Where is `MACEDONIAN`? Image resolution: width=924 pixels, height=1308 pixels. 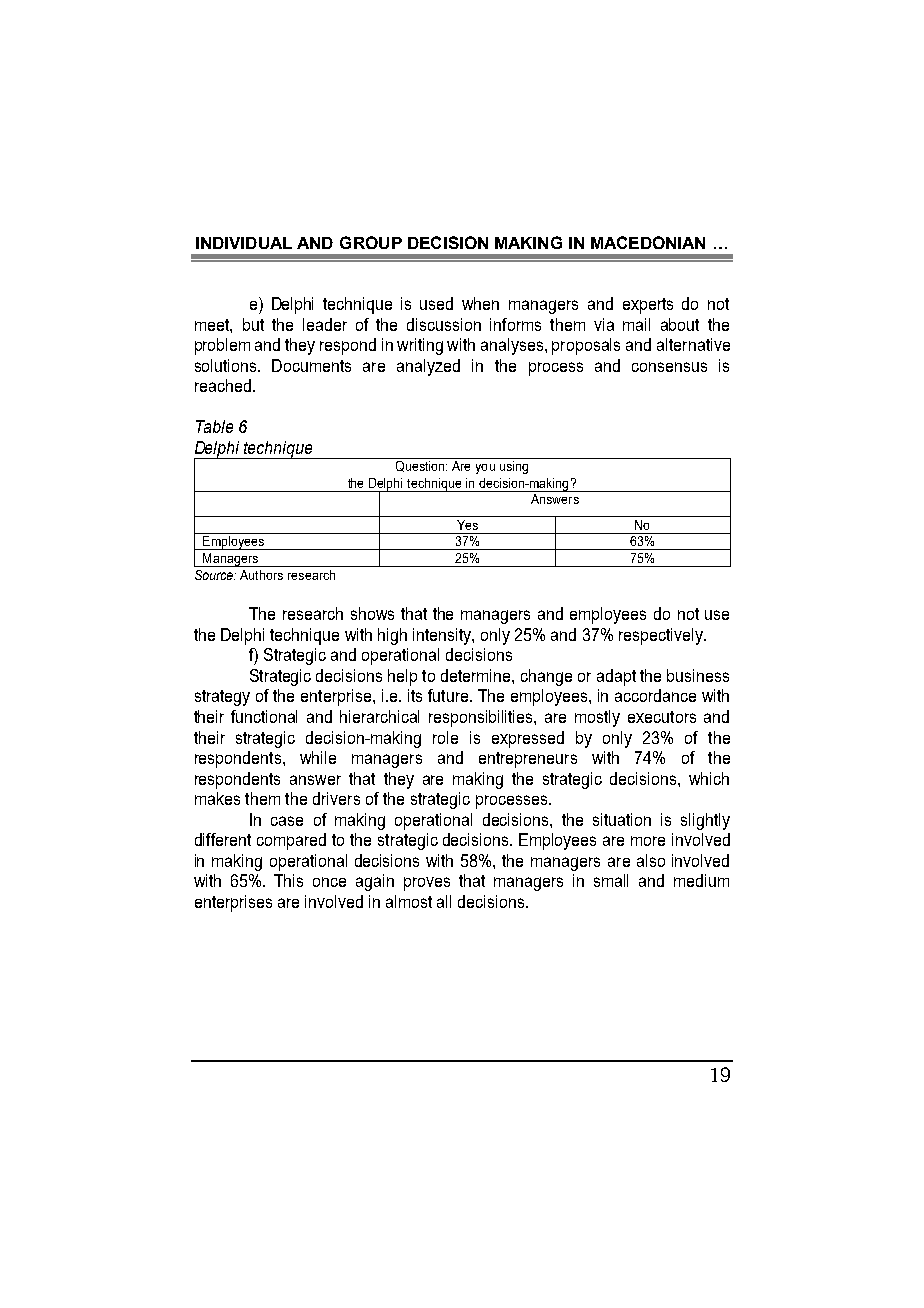 MACEDONIAN is located at coordinates (648, 242).
